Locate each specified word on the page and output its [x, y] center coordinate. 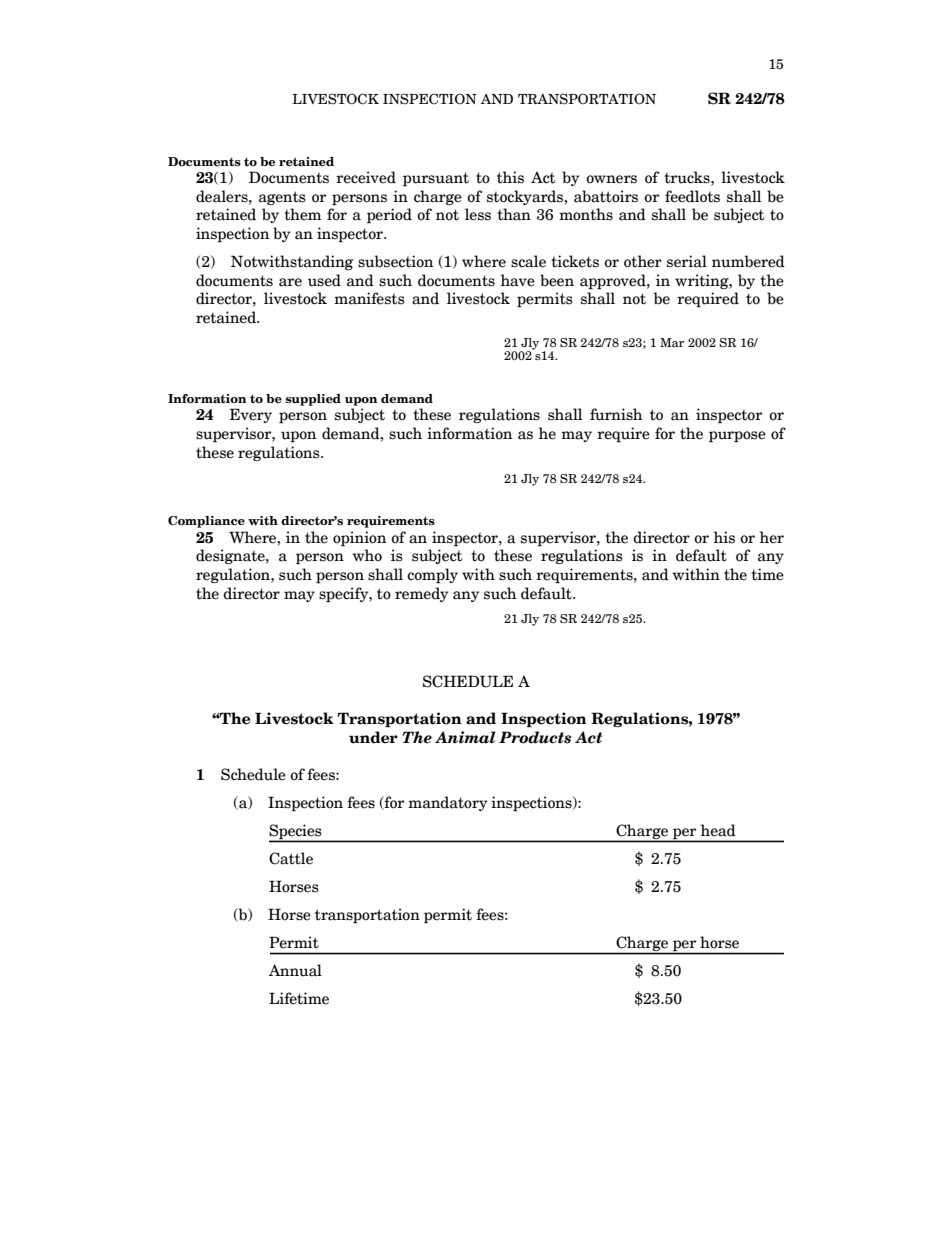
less [478, 214]
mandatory [448, 803]
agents [282, 198]
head [718, 830]
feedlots [692, 196]
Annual [295, 970]
